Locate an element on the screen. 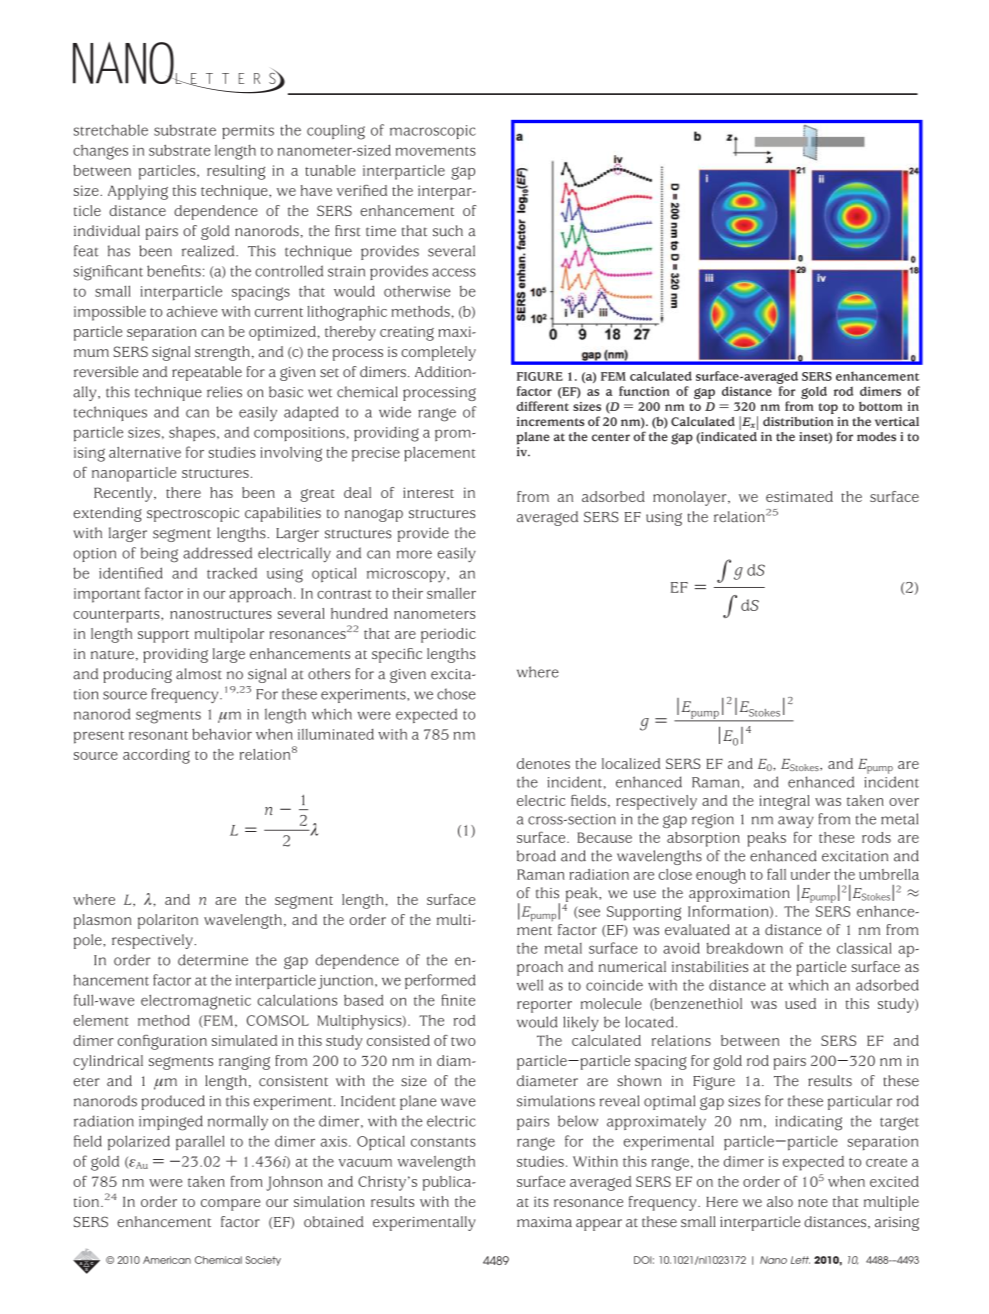 This screenshot has height=1314, width=989. macroscopic is located at coordinates (433, 132).
